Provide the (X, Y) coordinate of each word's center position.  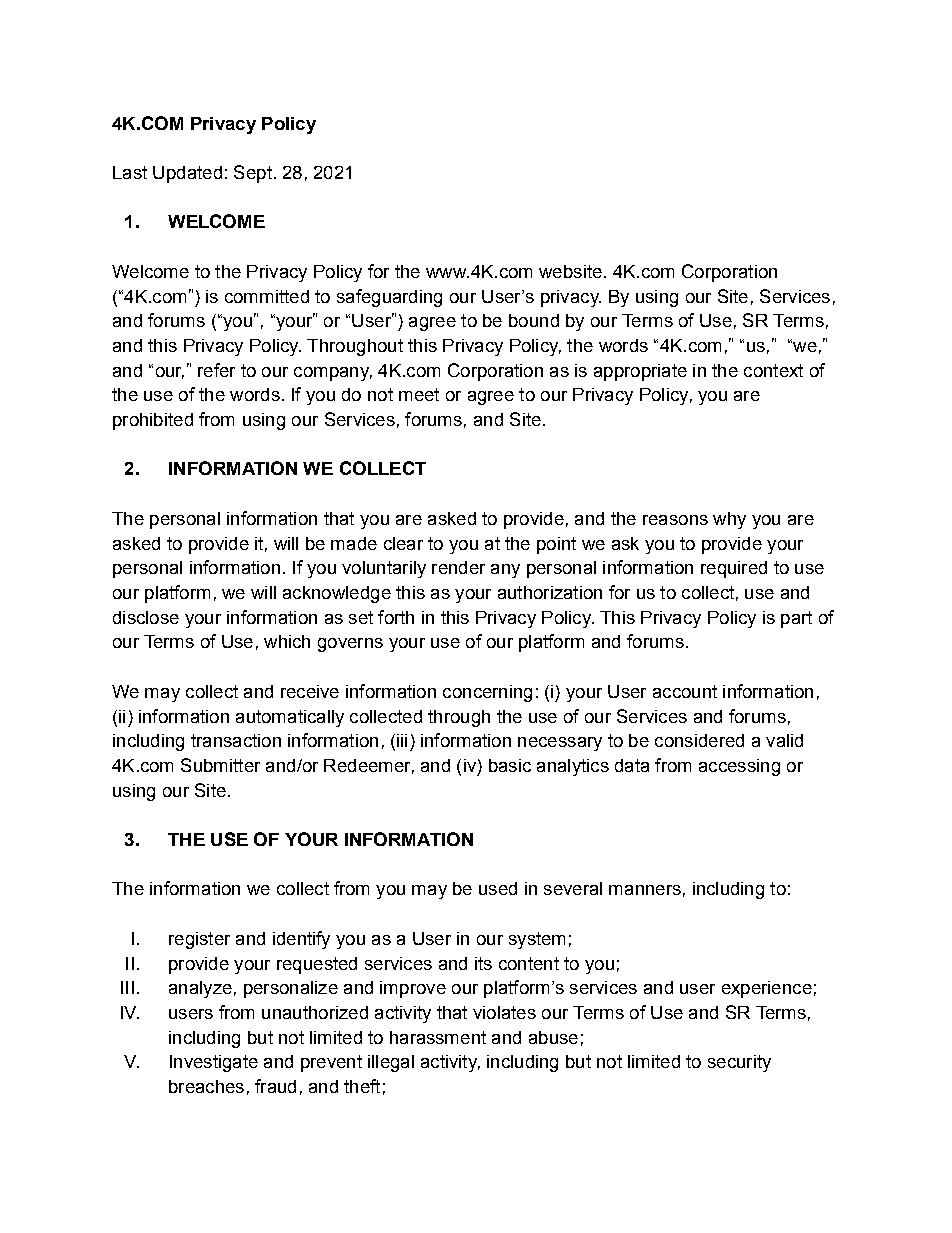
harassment (438, 1037)
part (796, 619)
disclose (146, 617)
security (739, 1063)
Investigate (214, 1063)
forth (396, 617)
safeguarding (389, 298)
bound (534, 320)
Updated (187, 174)
